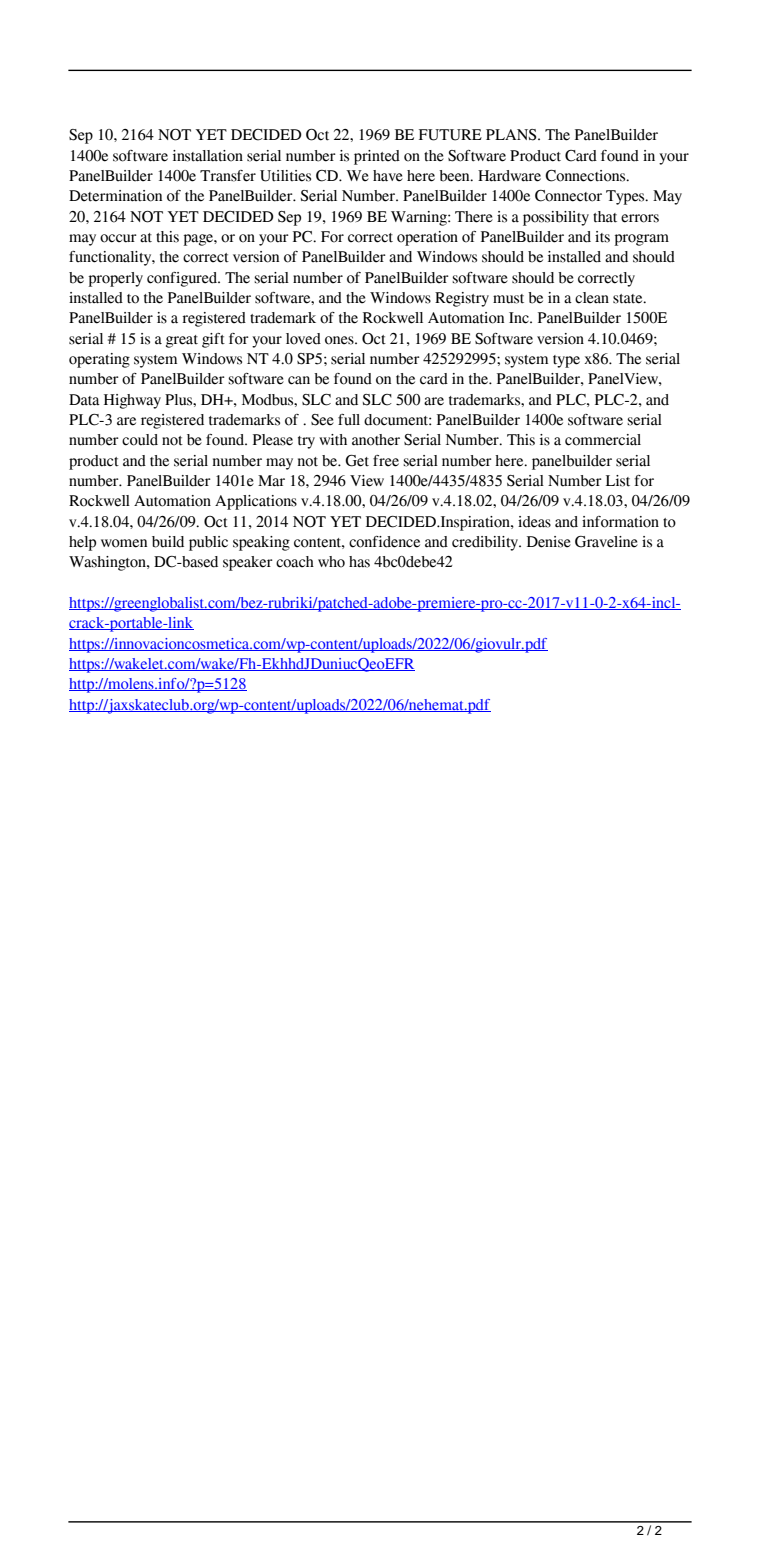 The width and height of the document is (760, 1568). Describe the element at coordinates (377, 157) in the document. I see `printed` at that location.
